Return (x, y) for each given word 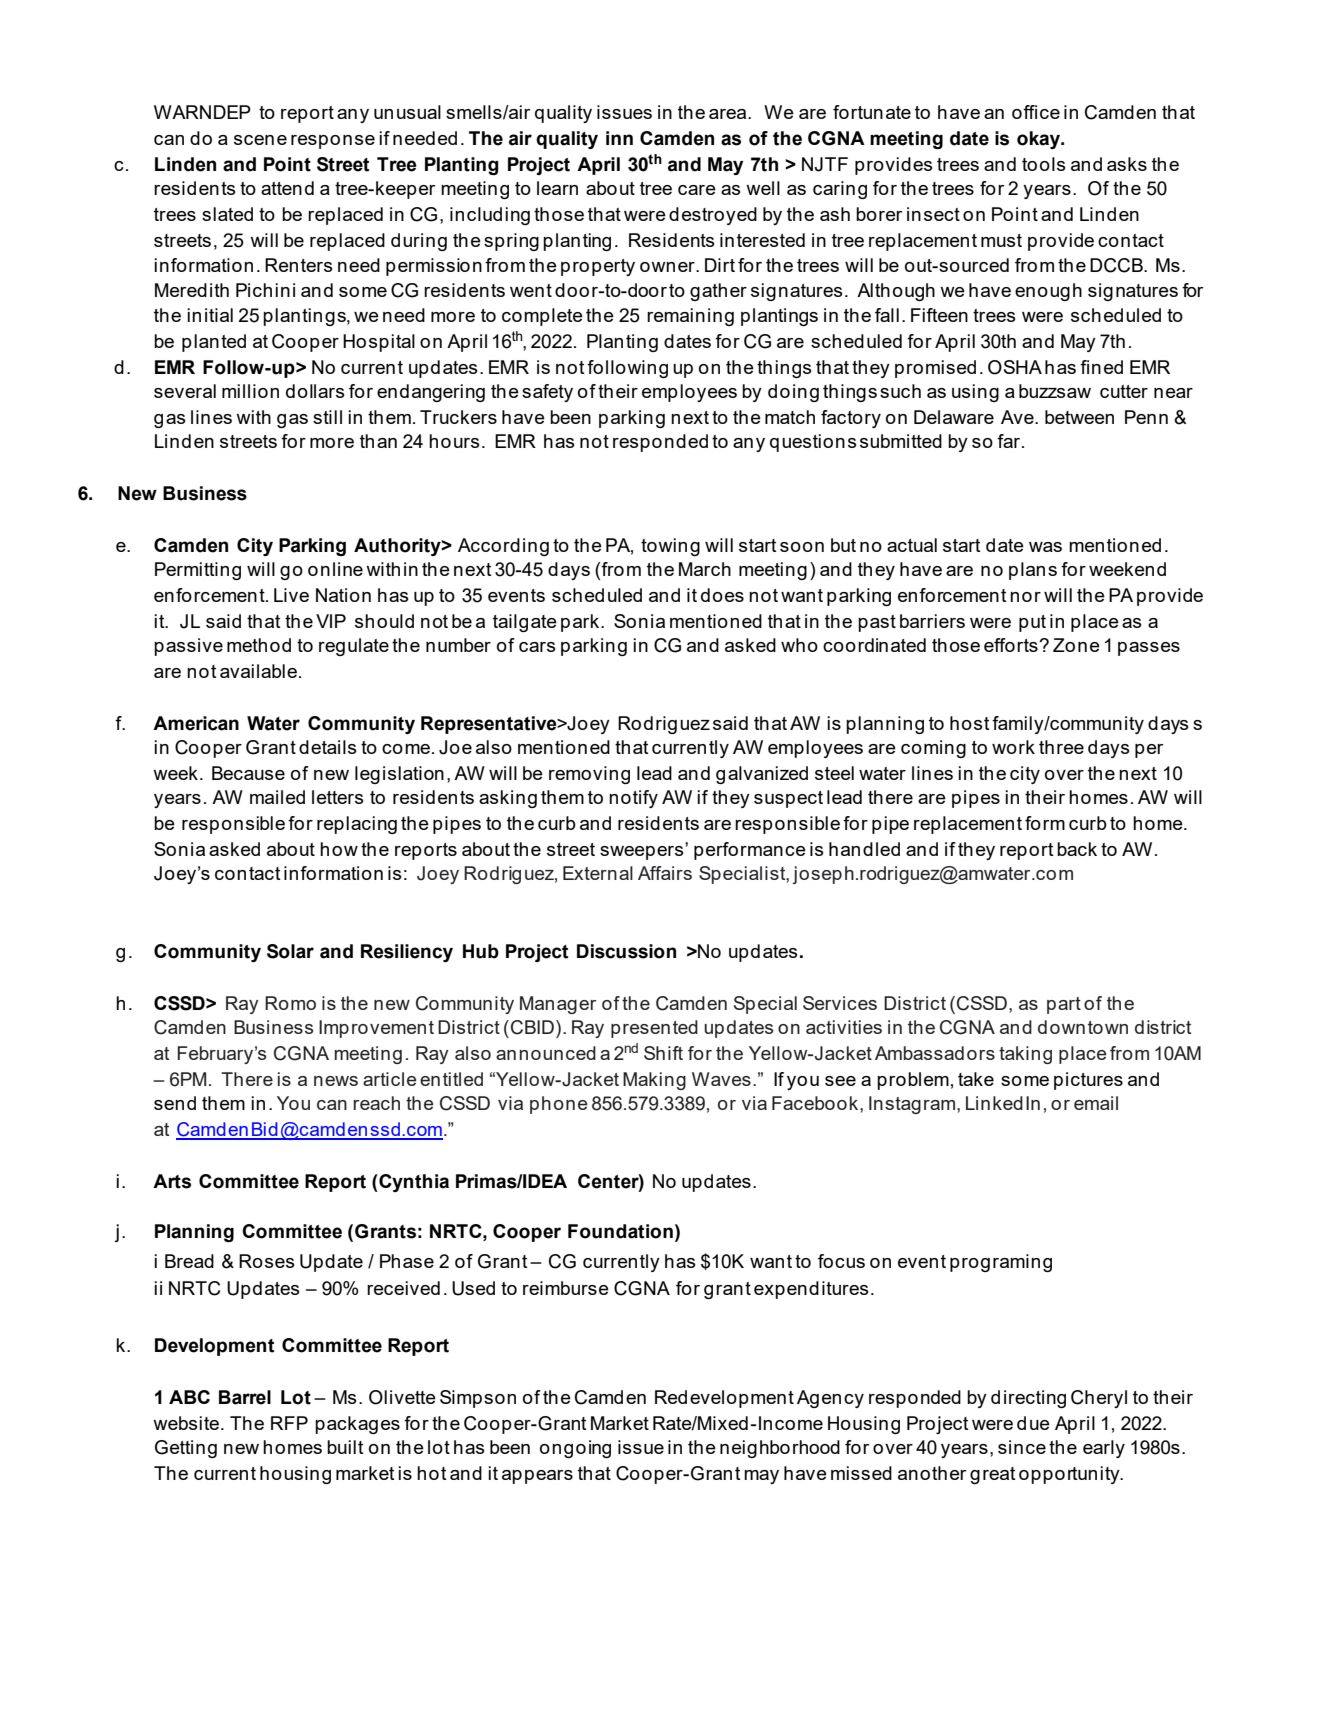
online (335, 569)
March (705, 569)
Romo (290, 1003)
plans (1033, 571)
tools (1043, 164)
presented (654, 1029)
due (1033, 1423)
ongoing (575, 1449)
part (1064, 1005)
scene (260, 140)
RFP (289, 1423)
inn (619, 138)
